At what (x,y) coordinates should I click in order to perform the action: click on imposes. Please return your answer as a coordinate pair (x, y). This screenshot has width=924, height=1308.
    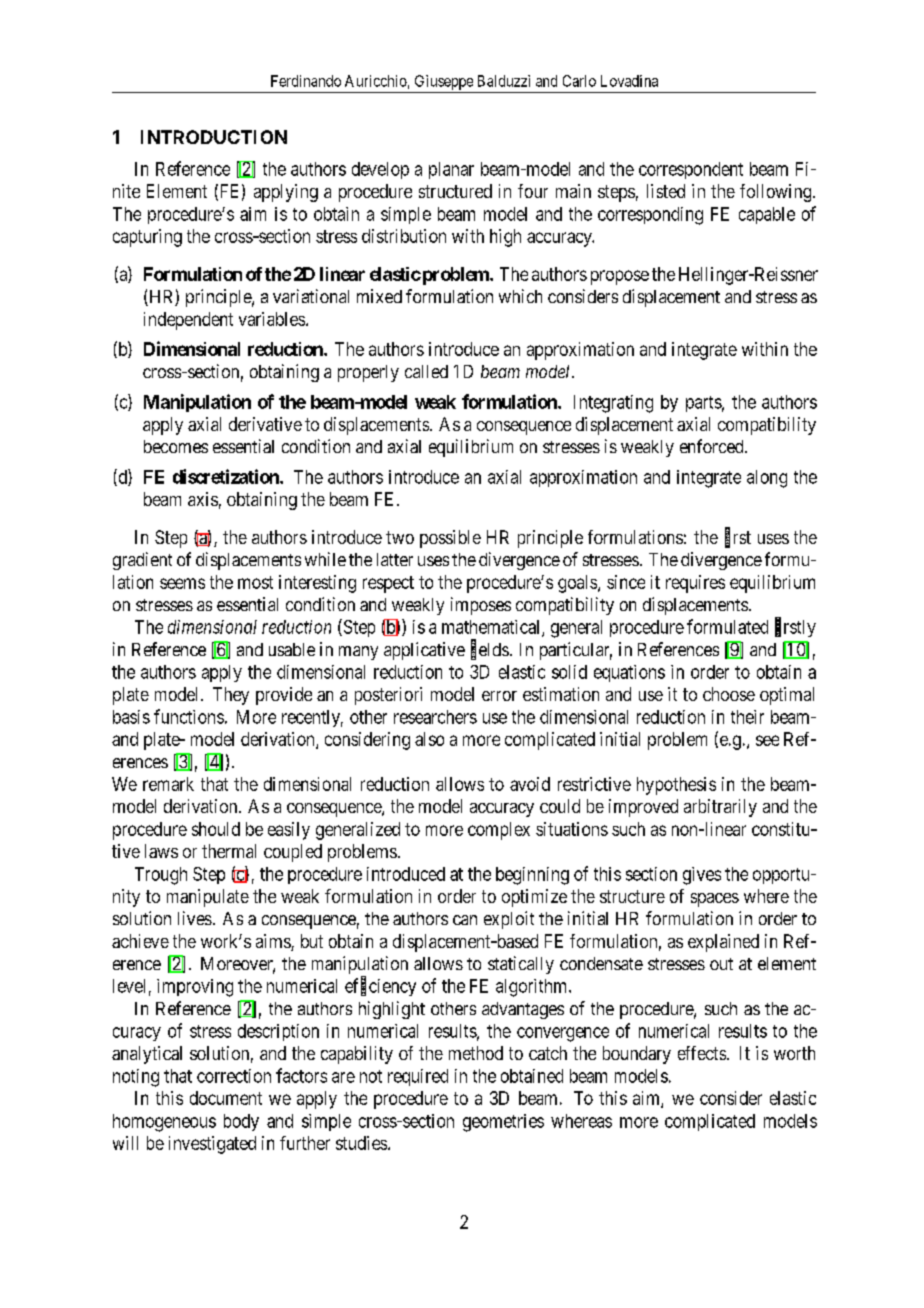
    Looking at the image, I should click on (481, 606).
